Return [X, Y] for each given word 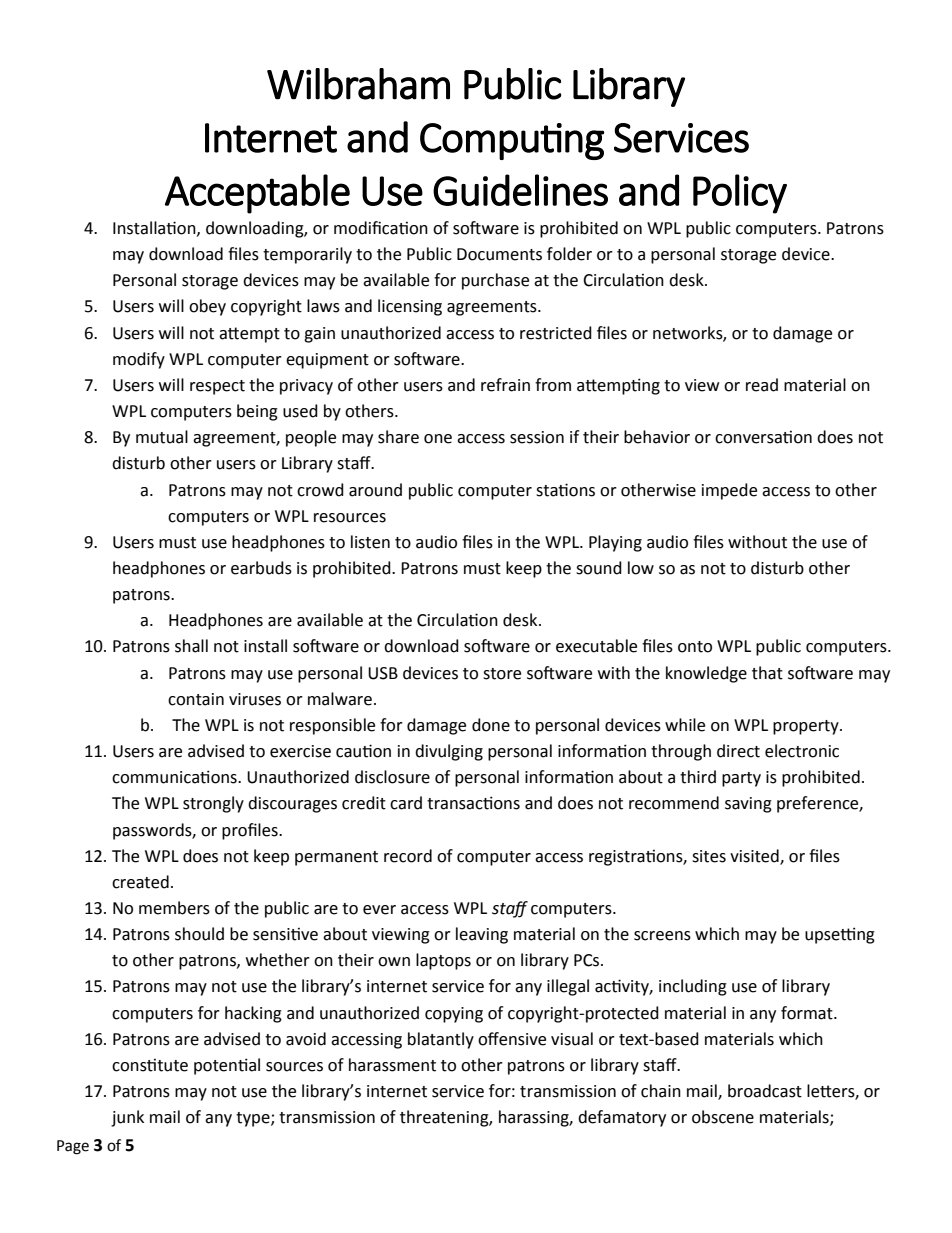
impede [729, 491]
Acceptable [257, 194]
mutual [162, 437]
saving [748, 805]
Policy [740, 194]
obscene [723, 1117]
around [375, 490]
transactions [473, 803]
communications [175, 777]
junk [127, 1118]
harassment [392, 1065]
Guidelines [520, 190]
